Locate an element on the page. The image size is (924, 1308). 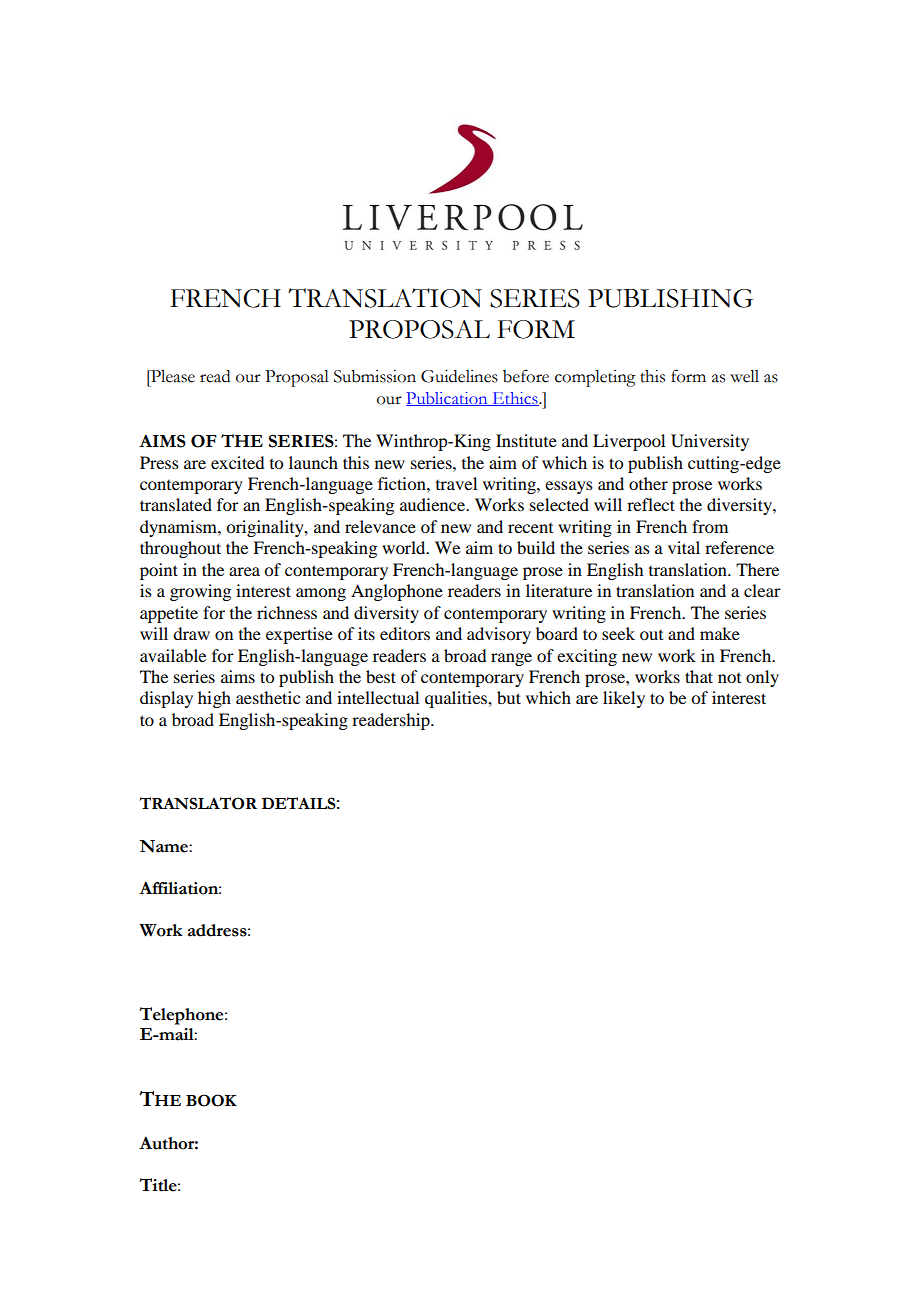
Publication is located at coordinates (448, 399).
